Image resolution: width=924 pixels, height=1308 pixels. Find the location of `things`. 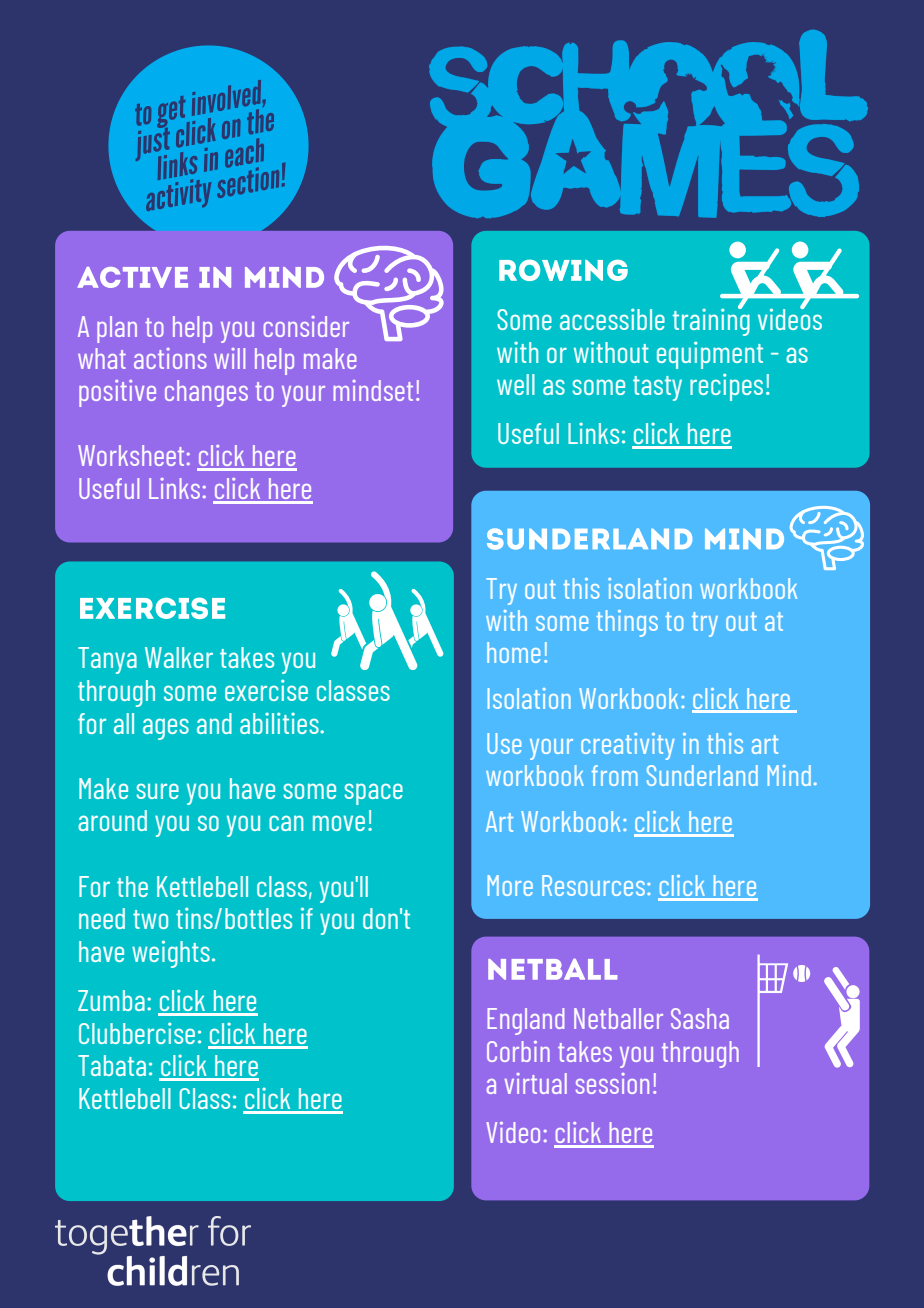

things is located at coordinates (627, 623).
